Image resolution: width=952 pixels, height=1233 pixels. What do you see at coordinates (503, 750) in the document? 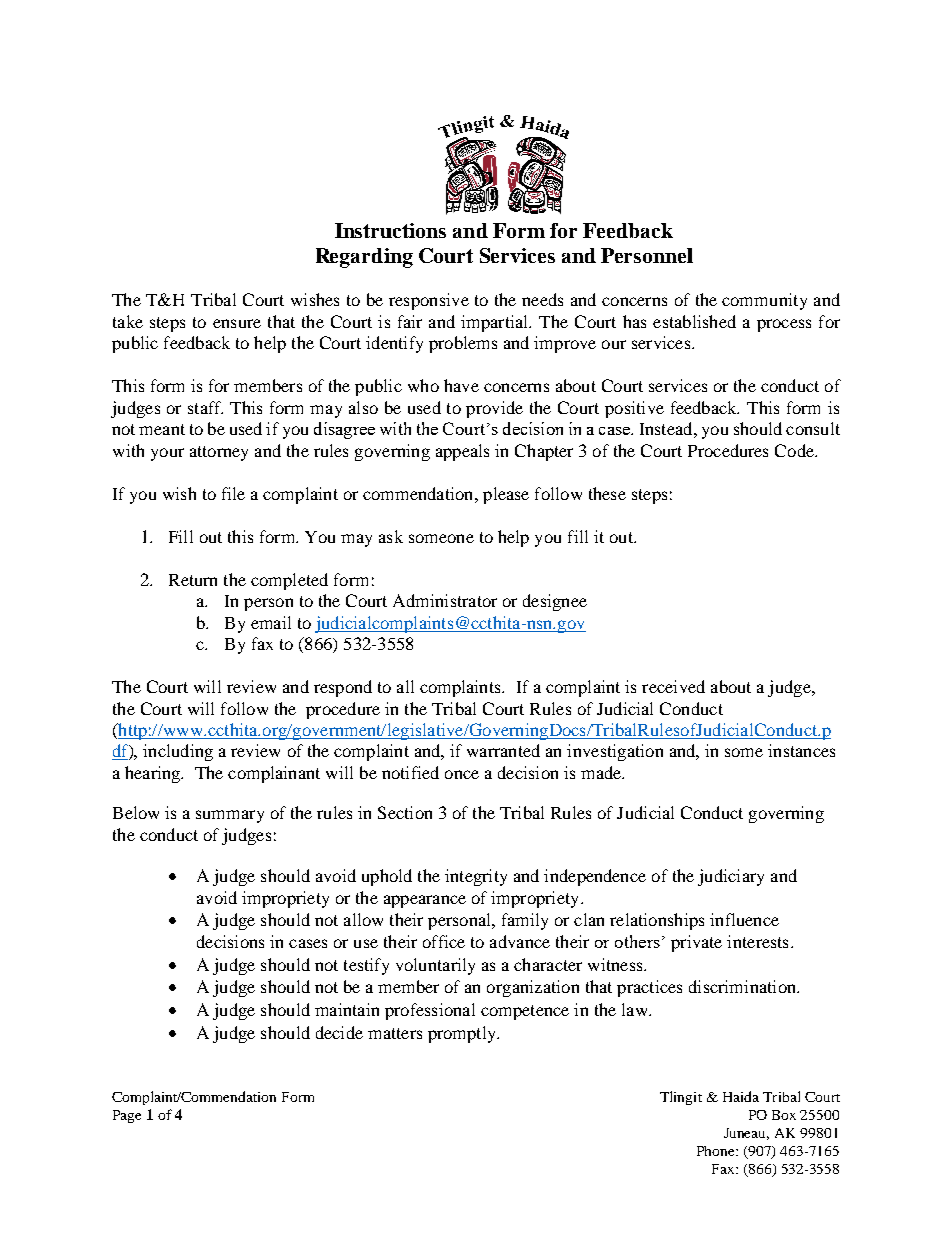
I see `warranted` at bounding box center [503, 750].
